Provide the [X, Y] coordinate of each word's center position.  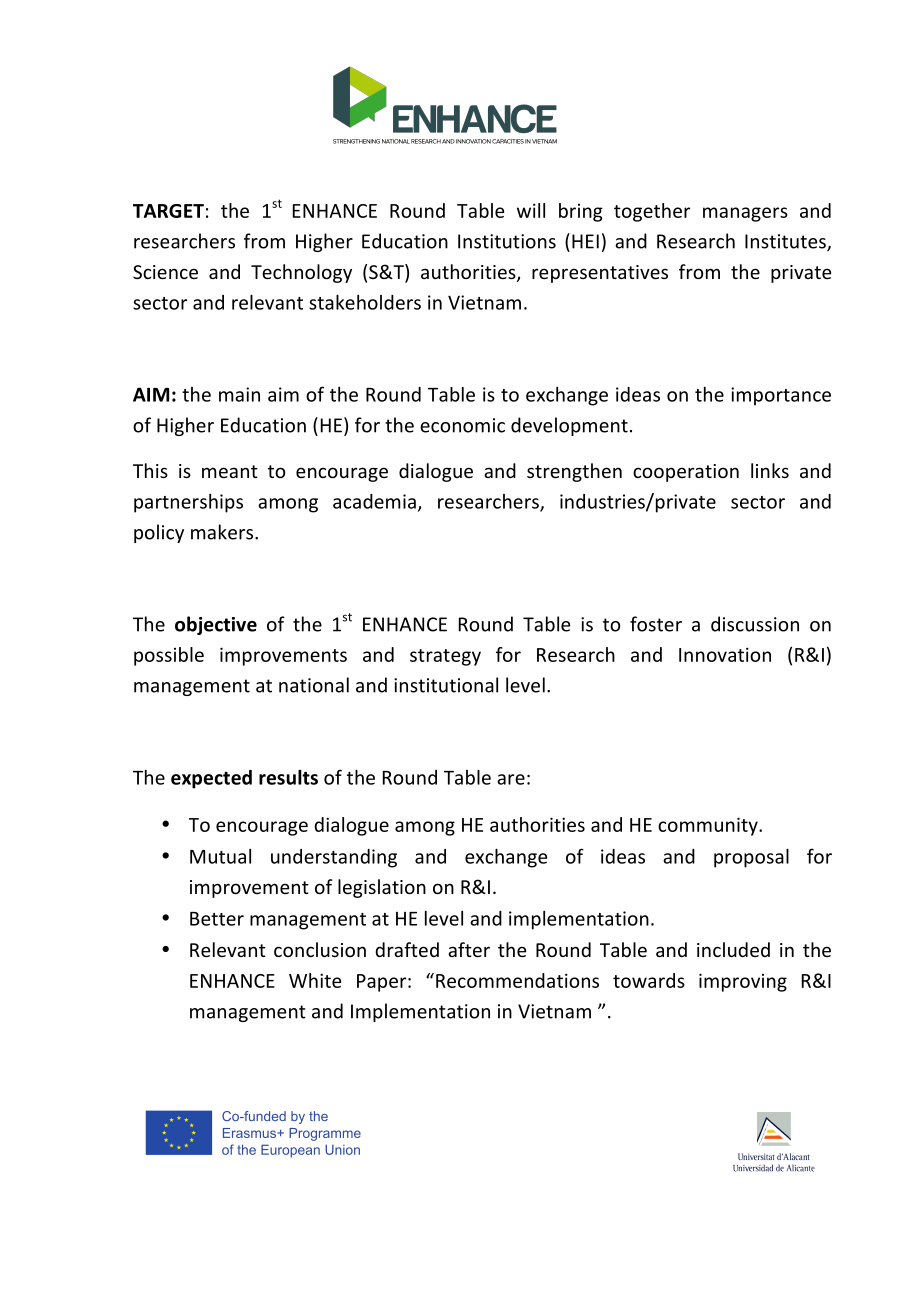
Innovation [725, 654]
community [709, 826]
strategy [445, 657]
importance [781, 396]
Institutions [507, 241]
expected [211, 779]
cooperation [686, 473]
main [239, 394]
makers [223, 532]
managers [745, 214]
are [511, 779]
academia [374, 501]
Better [217, 919]
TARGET [168, 211]
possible [169, 656]
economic [462, 425]
